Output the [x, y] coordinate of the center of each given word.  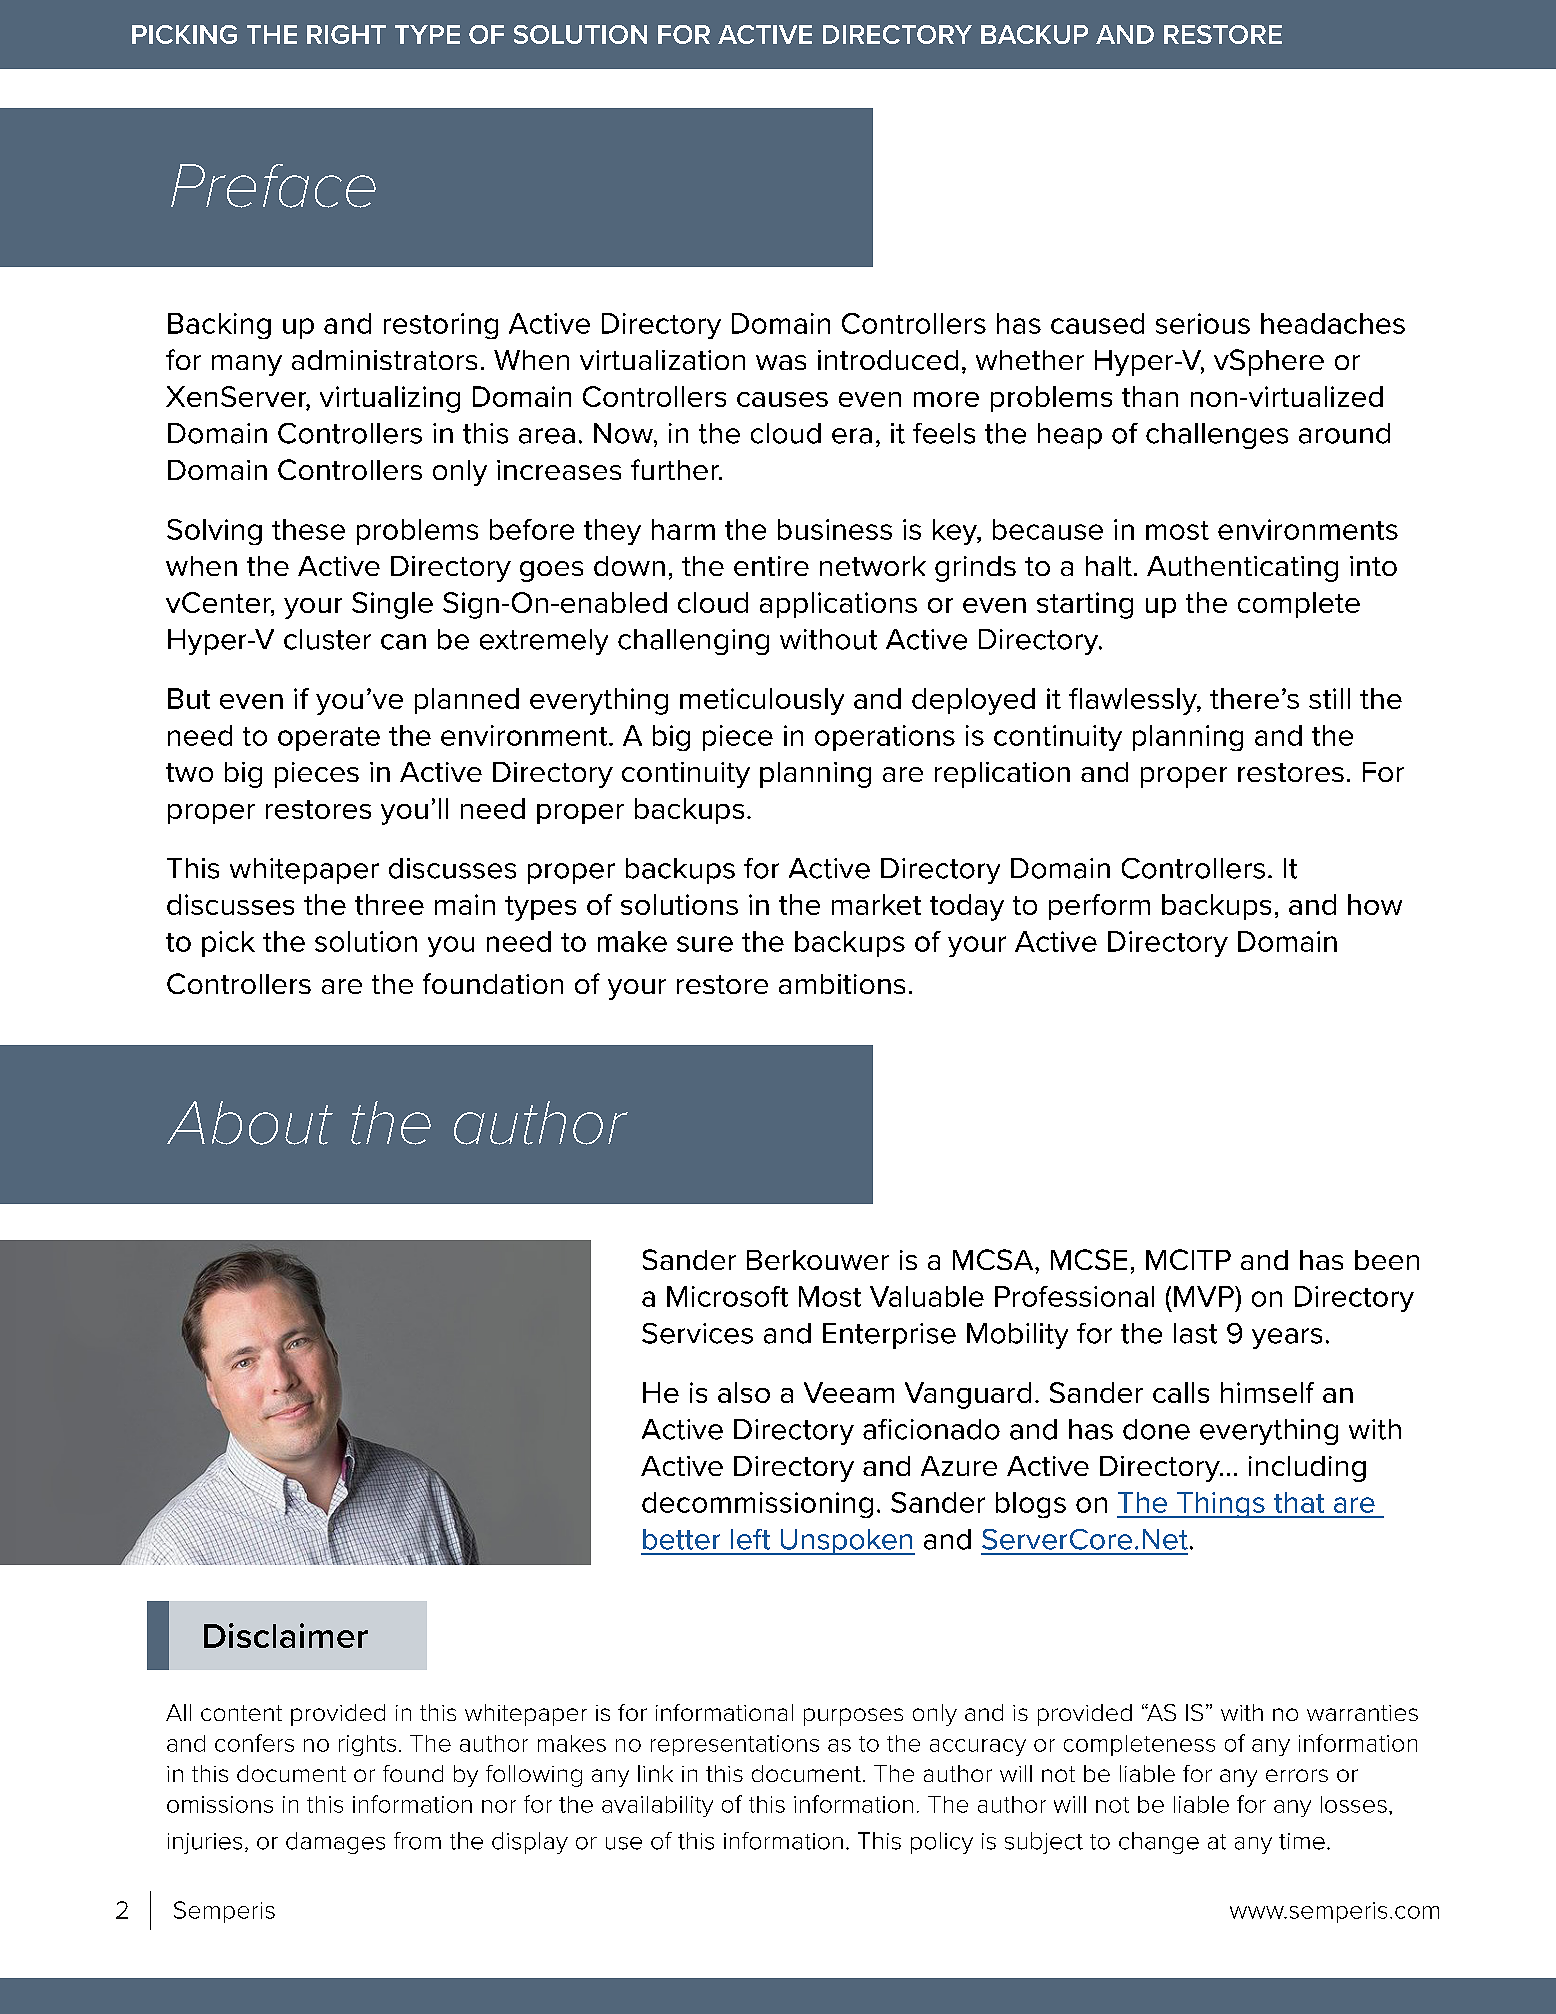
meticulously [762, 701]
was [781, 362]
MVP [1205, 1296]
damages [335, 1843]
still [1329, 698]
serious [1203, 323]
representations [735, 1745]
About [250, 1123]
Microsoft [727, 1296]
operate [329, 739]
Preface [273, 186]
